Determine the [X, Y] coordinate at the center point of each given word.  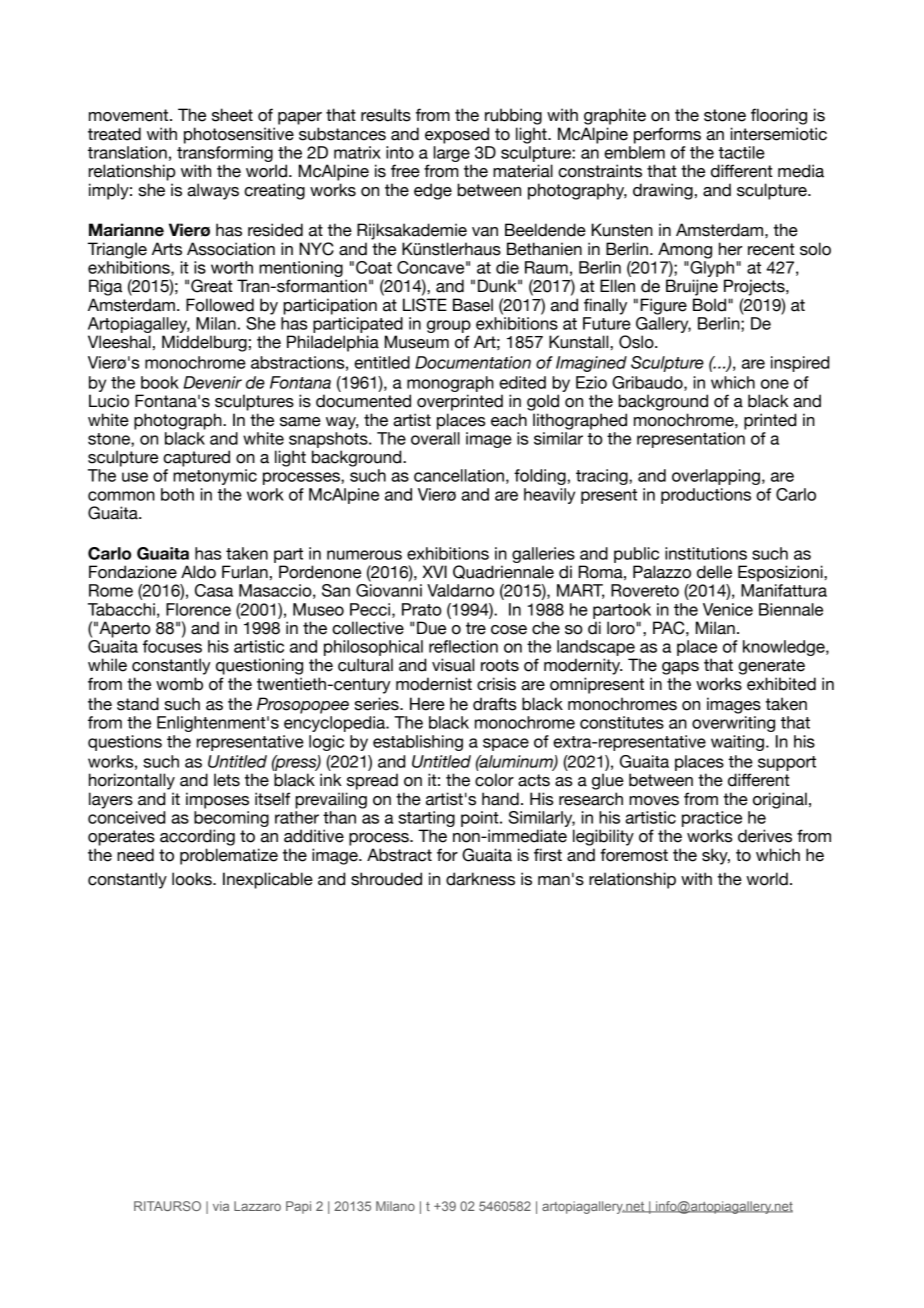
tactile [741, 152]
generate [771, 667]
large [453, 155]
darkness [480, 879]
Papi [298, 1207]
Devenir [212, 382]
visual [453, 665]
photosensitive [239, 135]
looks [193, 879]
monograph [450, 385]
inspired [800, 364]
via [221, 1206]
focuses [172, 646]
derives [765, 836]
